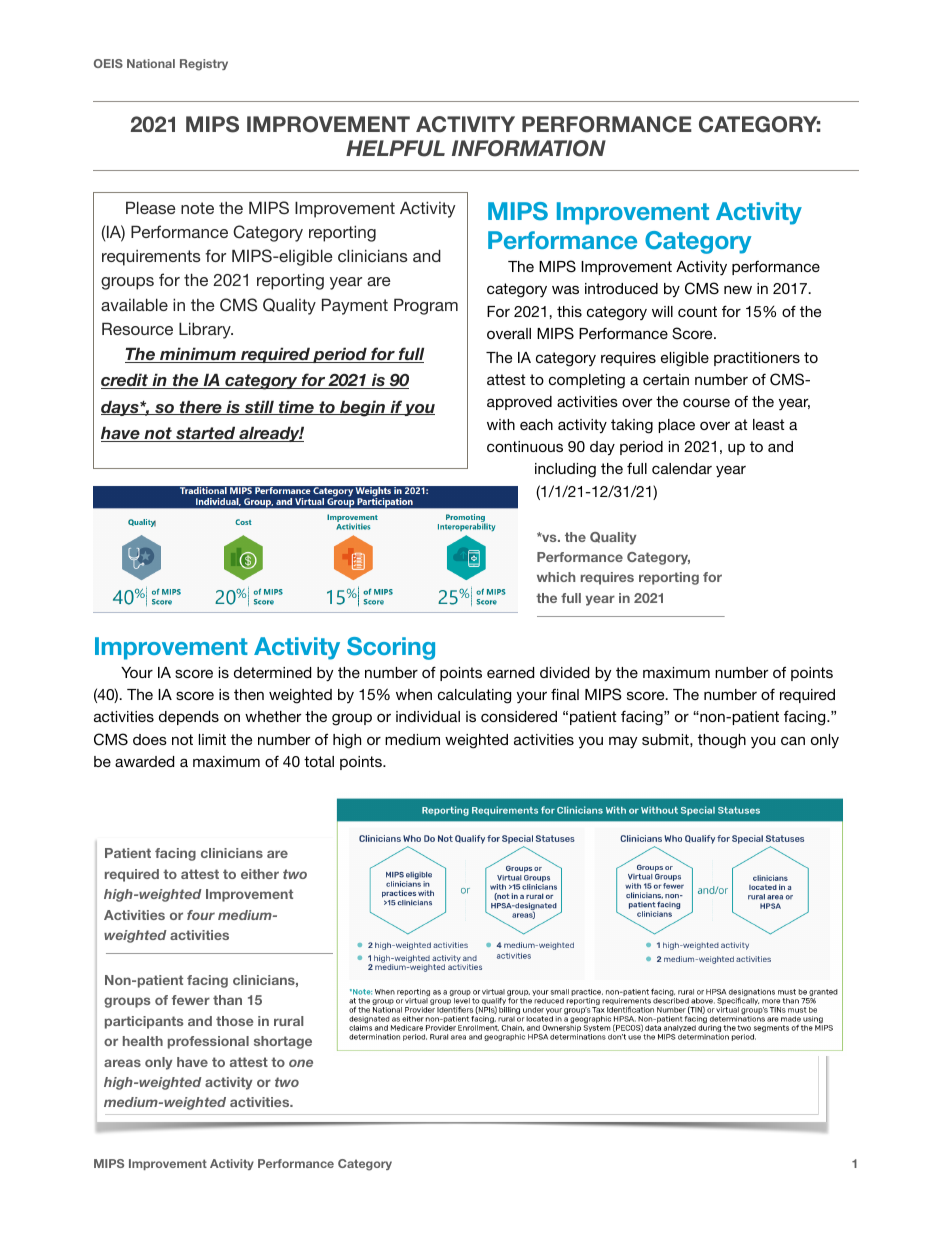  Describe the element at coordinates (206, 330) in the image. I see `Library` at that location.
